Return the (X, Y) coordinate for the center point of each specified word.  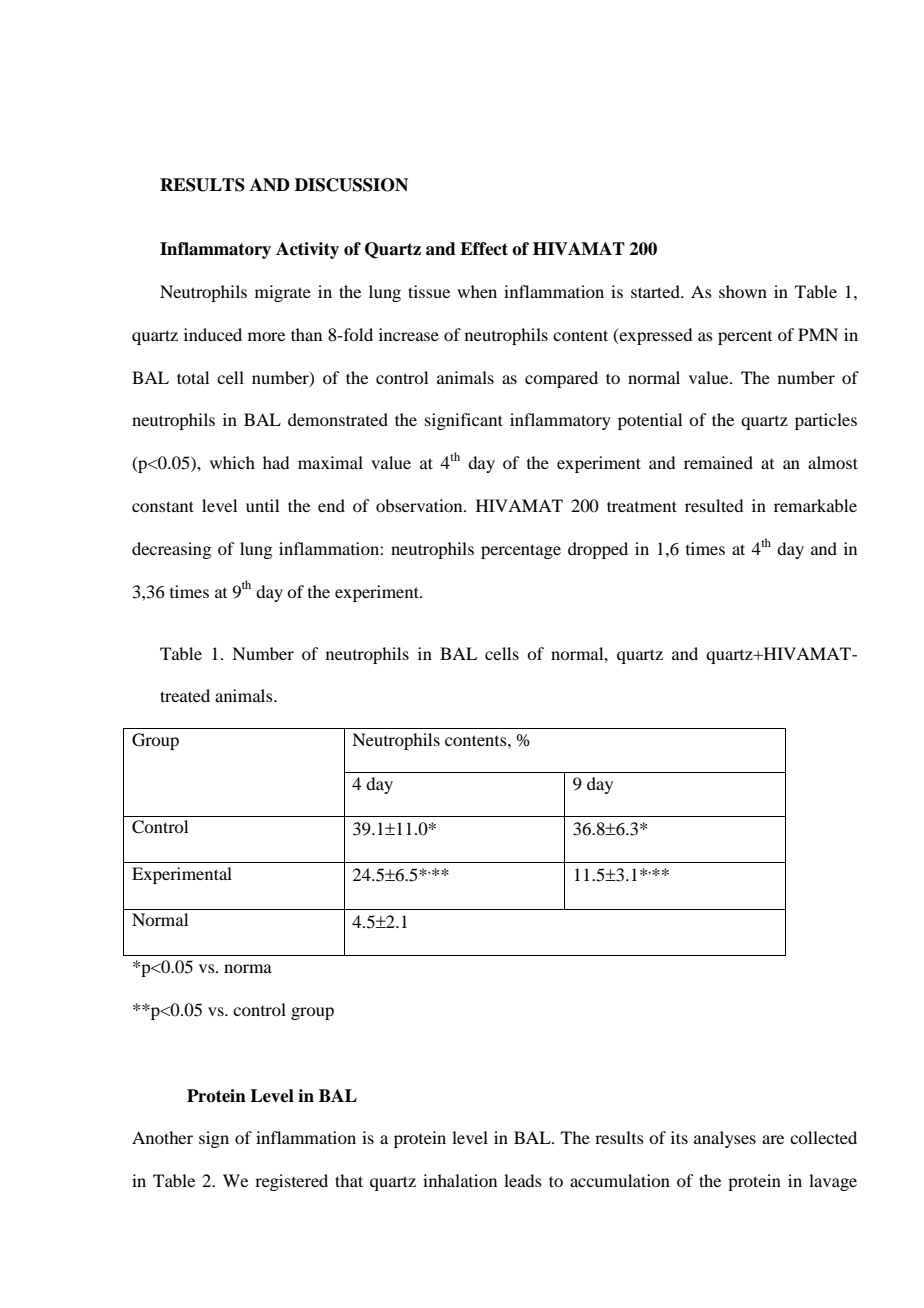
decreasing (171, 550)
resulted (714, 505)
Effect (484, 249)
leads (523, 1180)
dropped (598, 550)
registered (291, 1182)
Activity (307, 250)
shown (743, 291)
